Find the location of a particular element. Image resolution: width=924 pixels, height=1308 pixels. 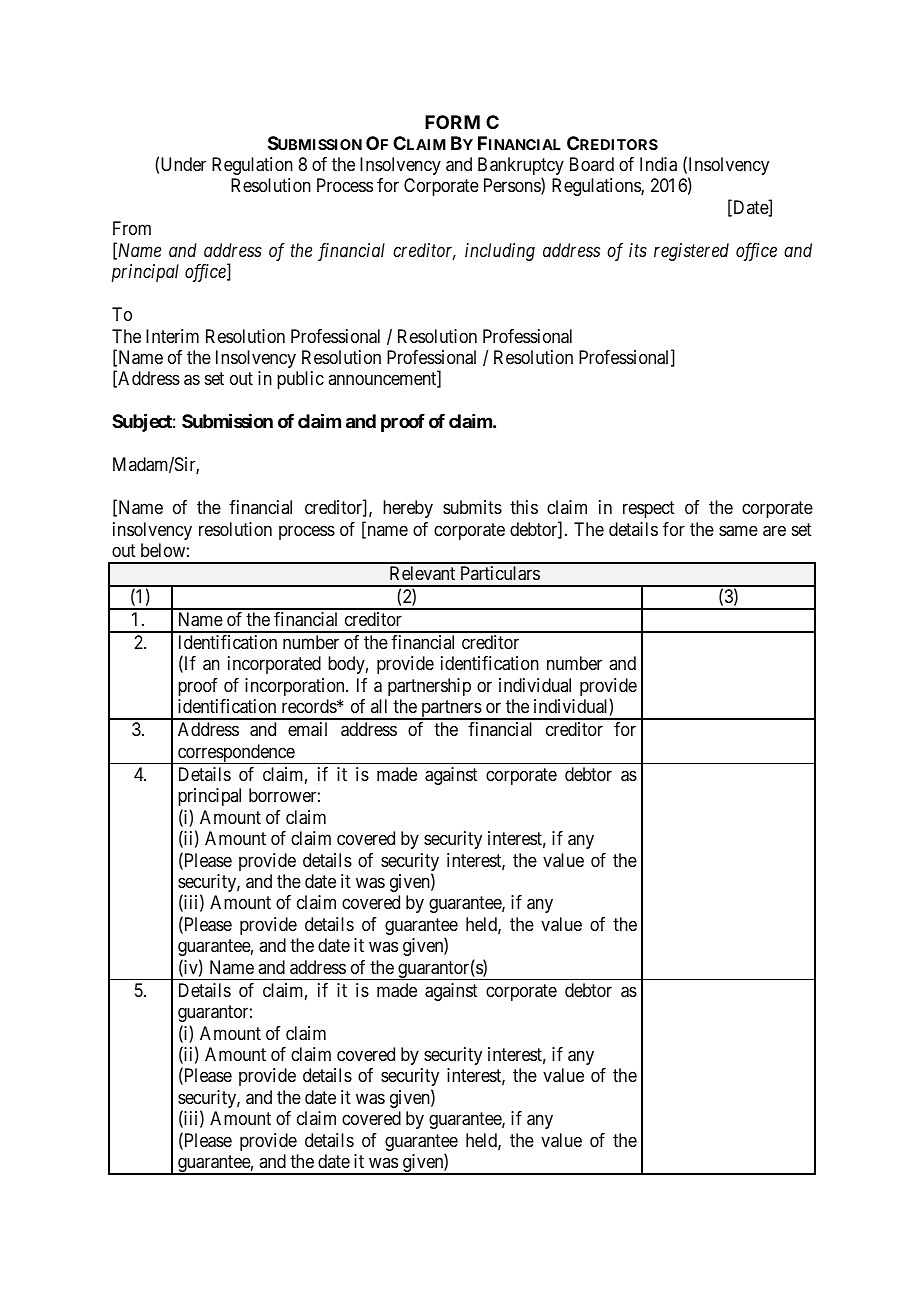

From is located at coordinates (132, 228).
